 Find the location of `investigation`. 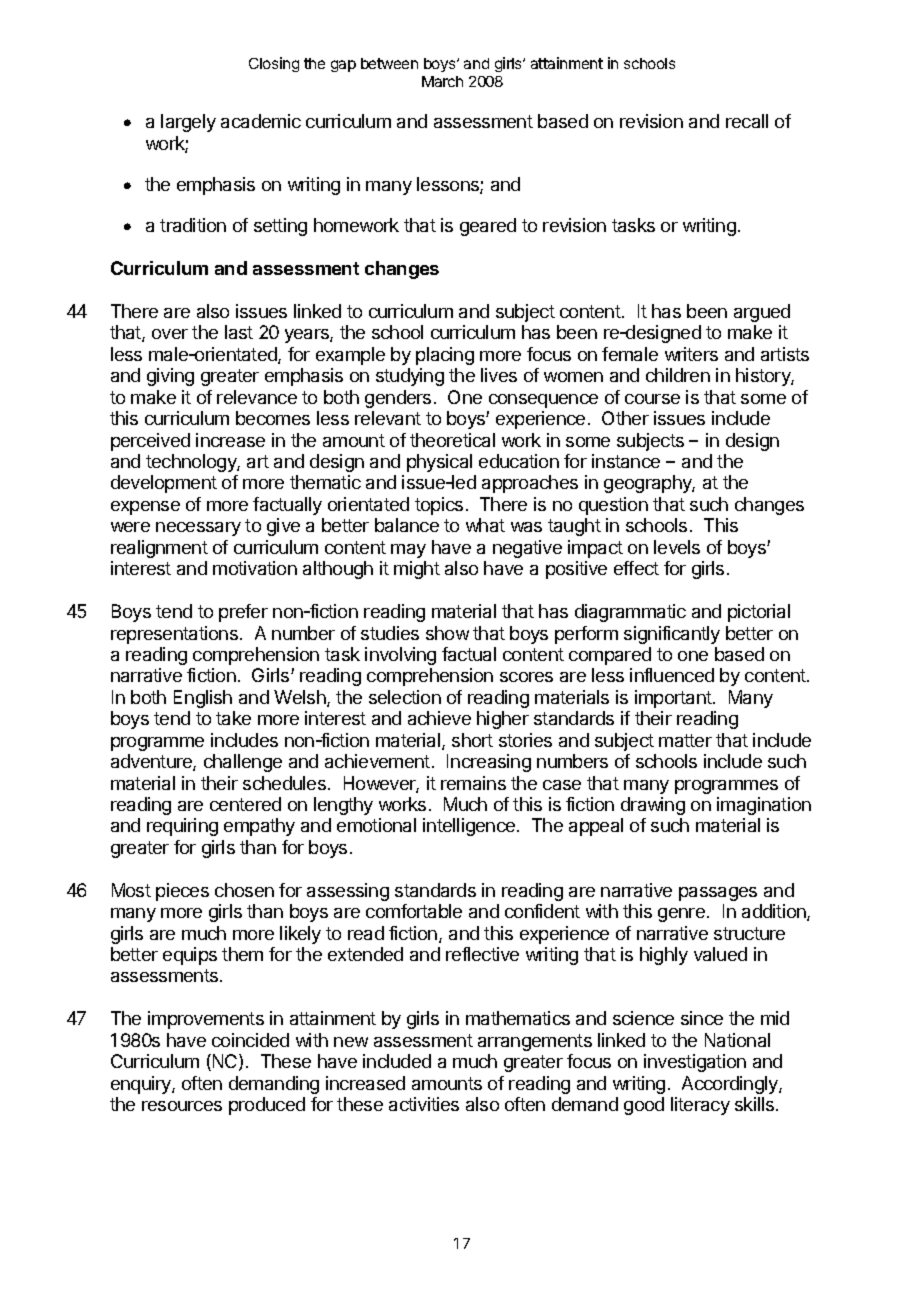

investigation is located at coordinates (695, 1063).
